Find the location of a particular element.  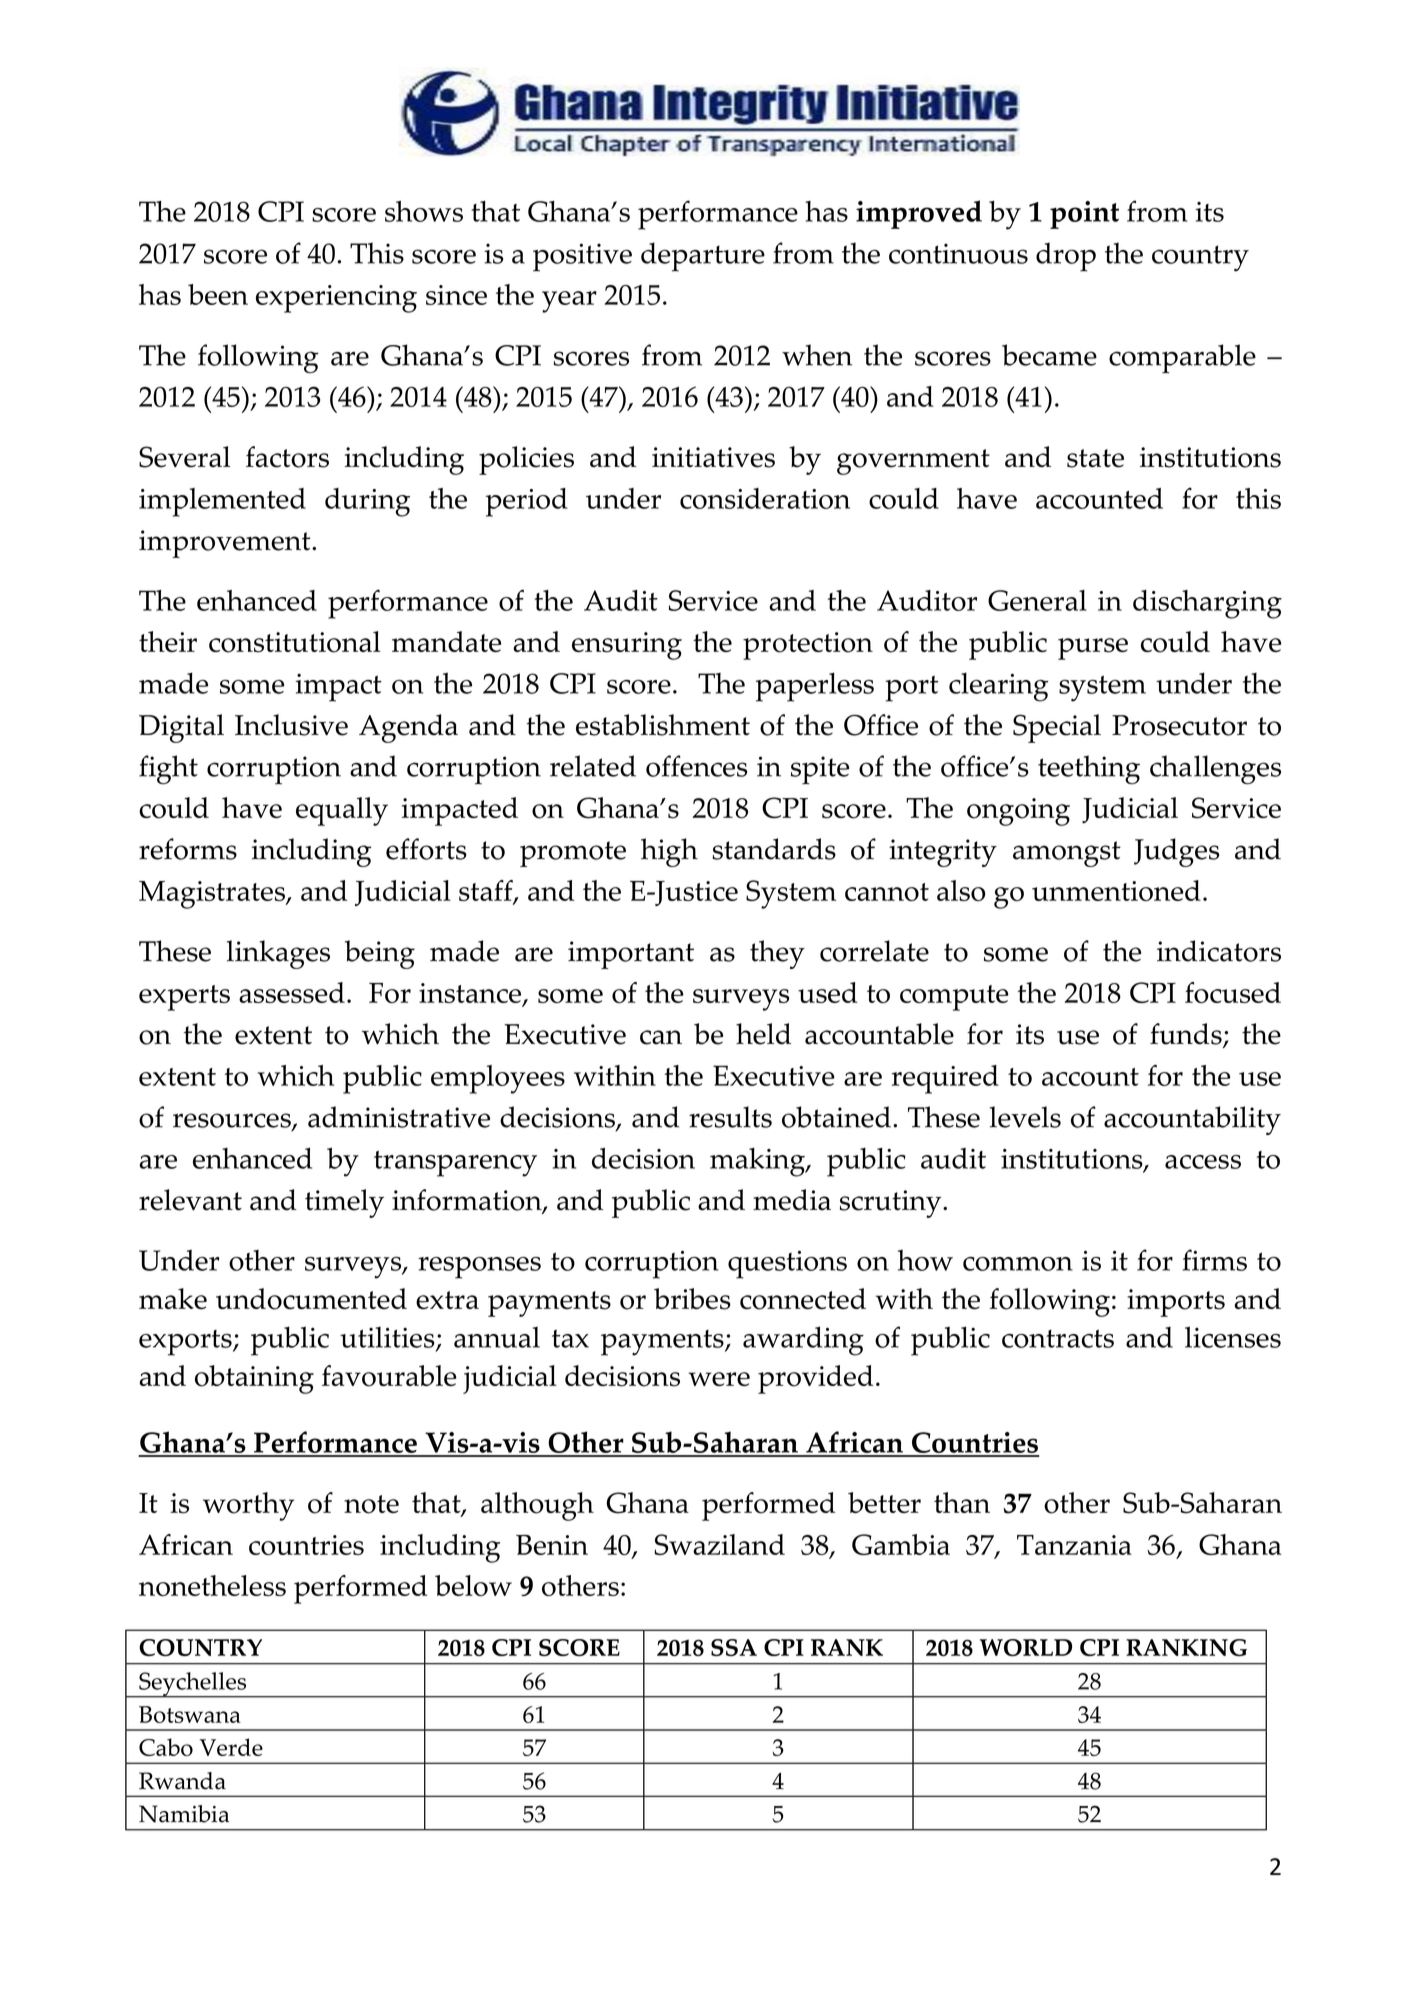

Verde is located at coordinates (231, 1747).
